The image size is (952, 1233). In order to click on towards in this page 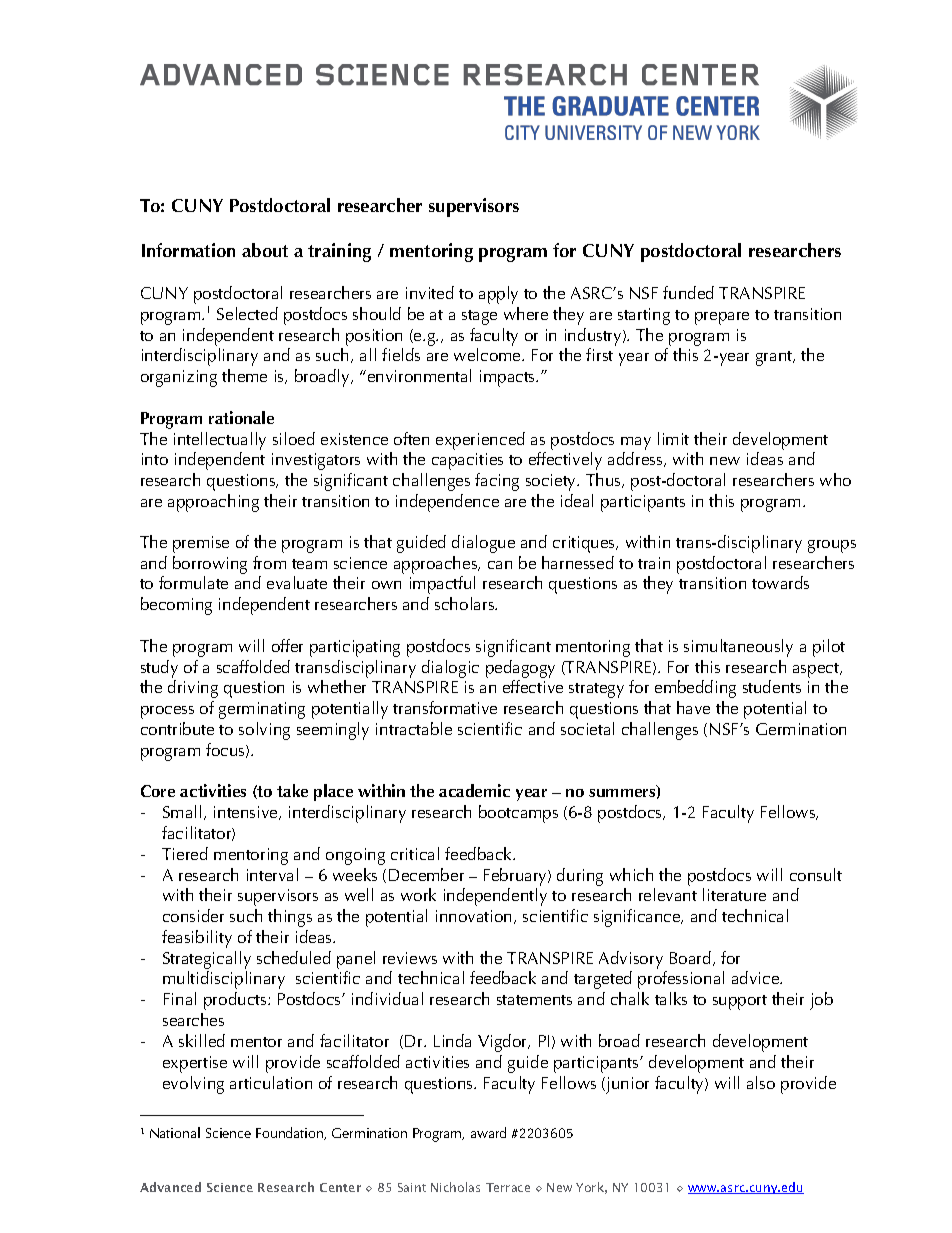, I will do `click(780, 582)`.
